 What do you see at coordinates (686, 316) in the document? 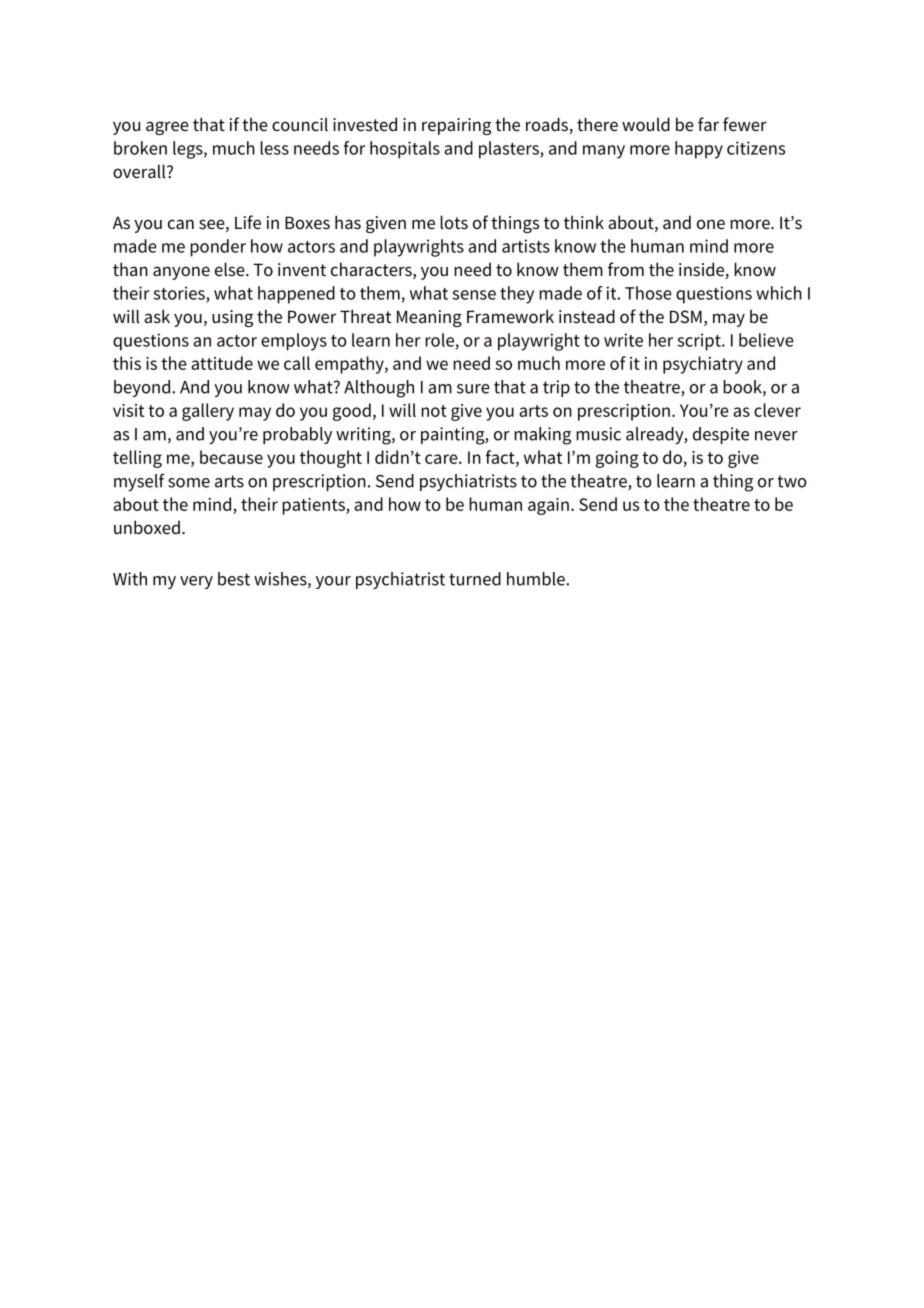
I see `DSM` at bounding box center [686, 316].
